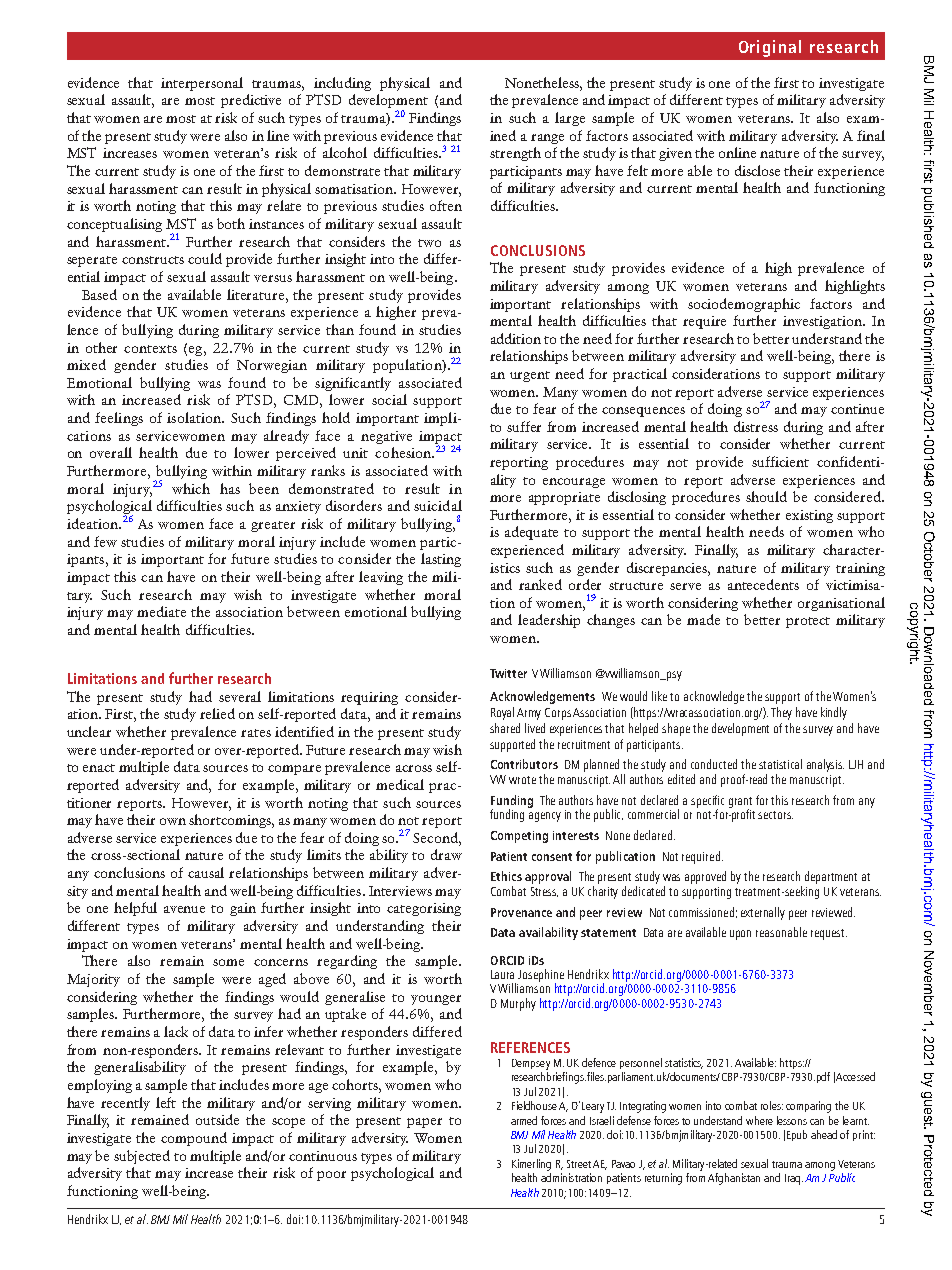 The image size is (952, 1270). Describe the element at coordinates (202, 84) in the page. I see `interpersonal` at that location.
